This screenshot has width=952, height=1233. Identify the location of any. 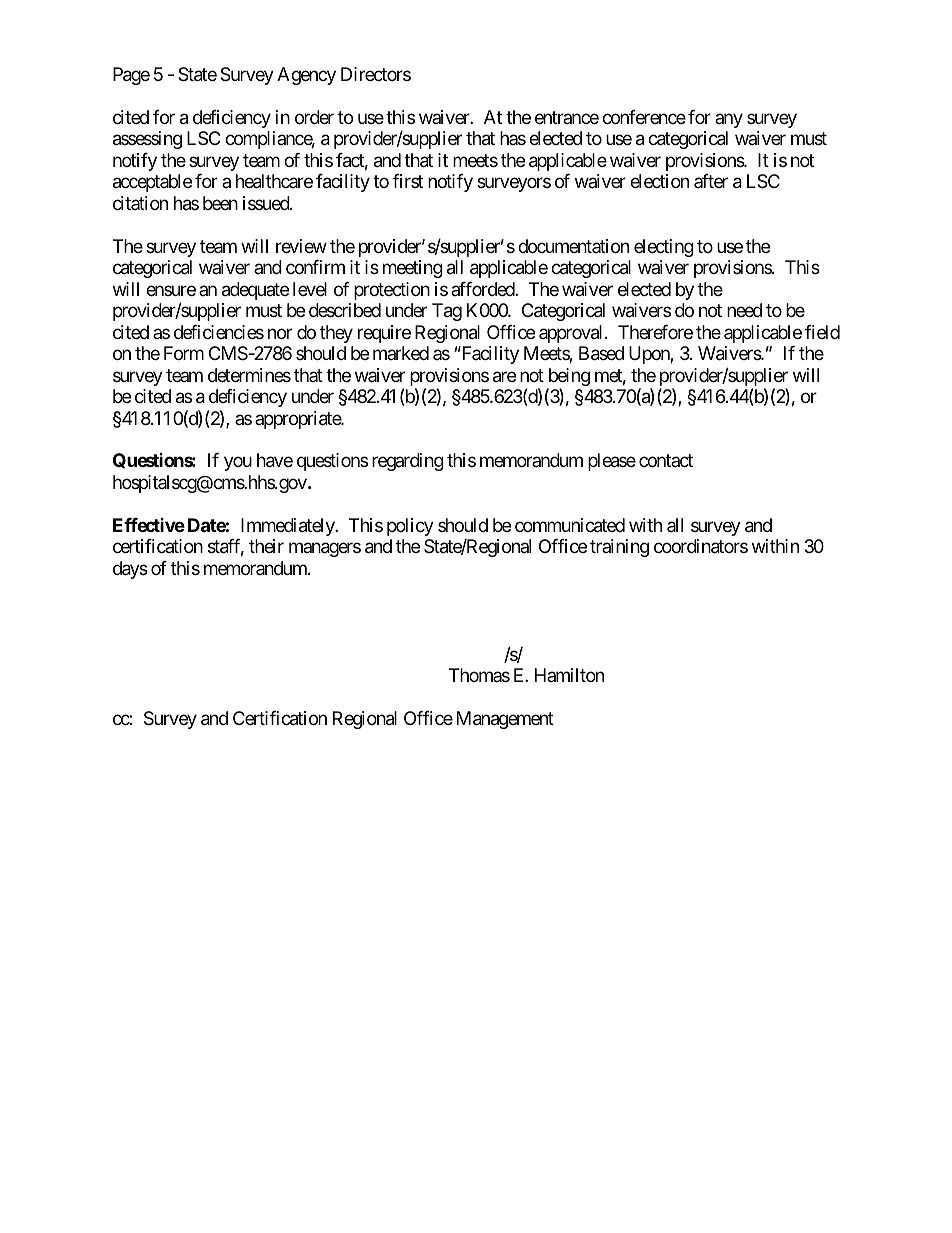
(729, 120).
